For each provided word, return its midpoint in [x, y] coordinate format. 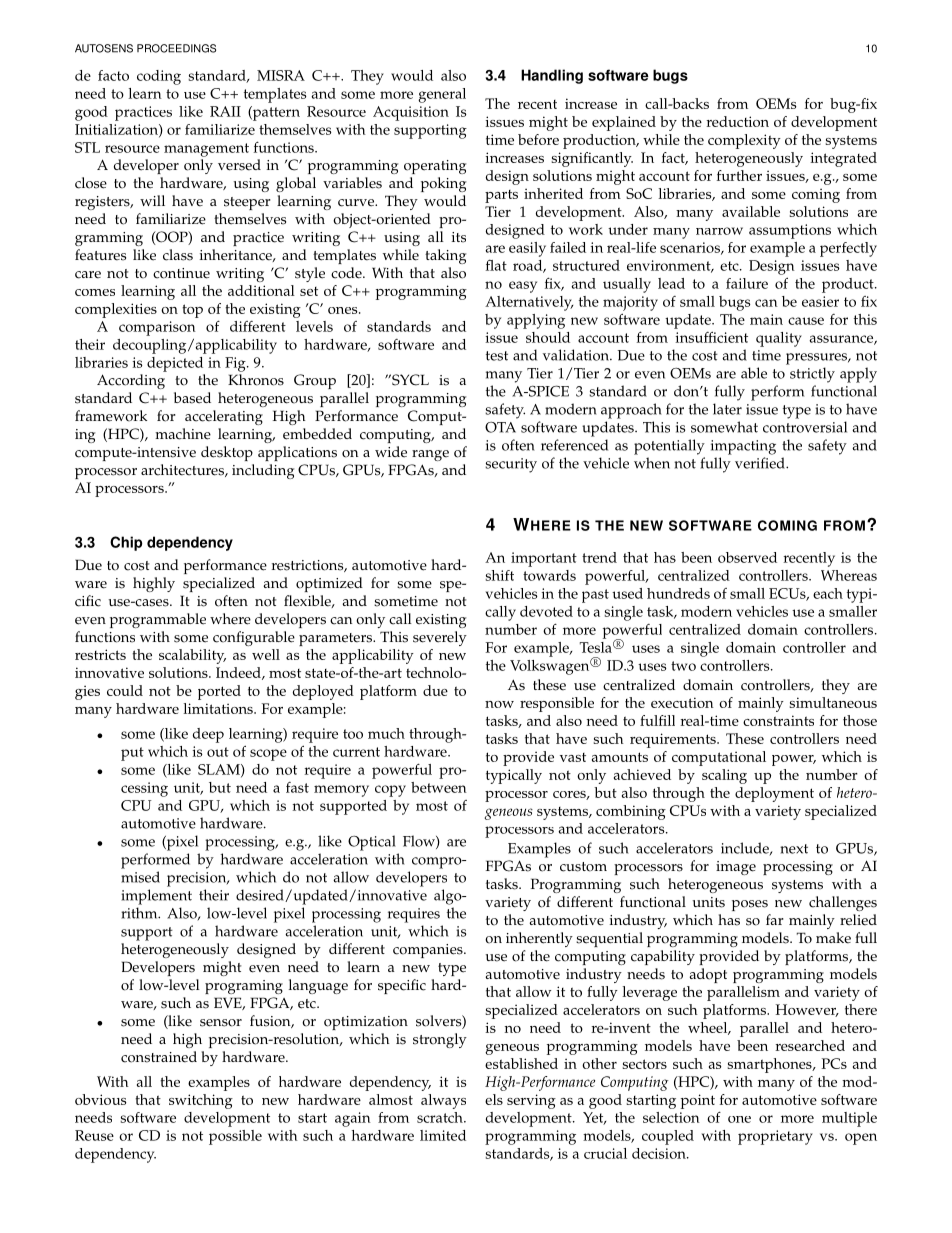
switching [201, 1101]
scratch [441, 1117]
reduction [737, 121]
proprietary [775, 1137]
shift [500, 575]
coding [159, 77]
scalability [192, 656]
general [442, 95]
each [828, 593]
